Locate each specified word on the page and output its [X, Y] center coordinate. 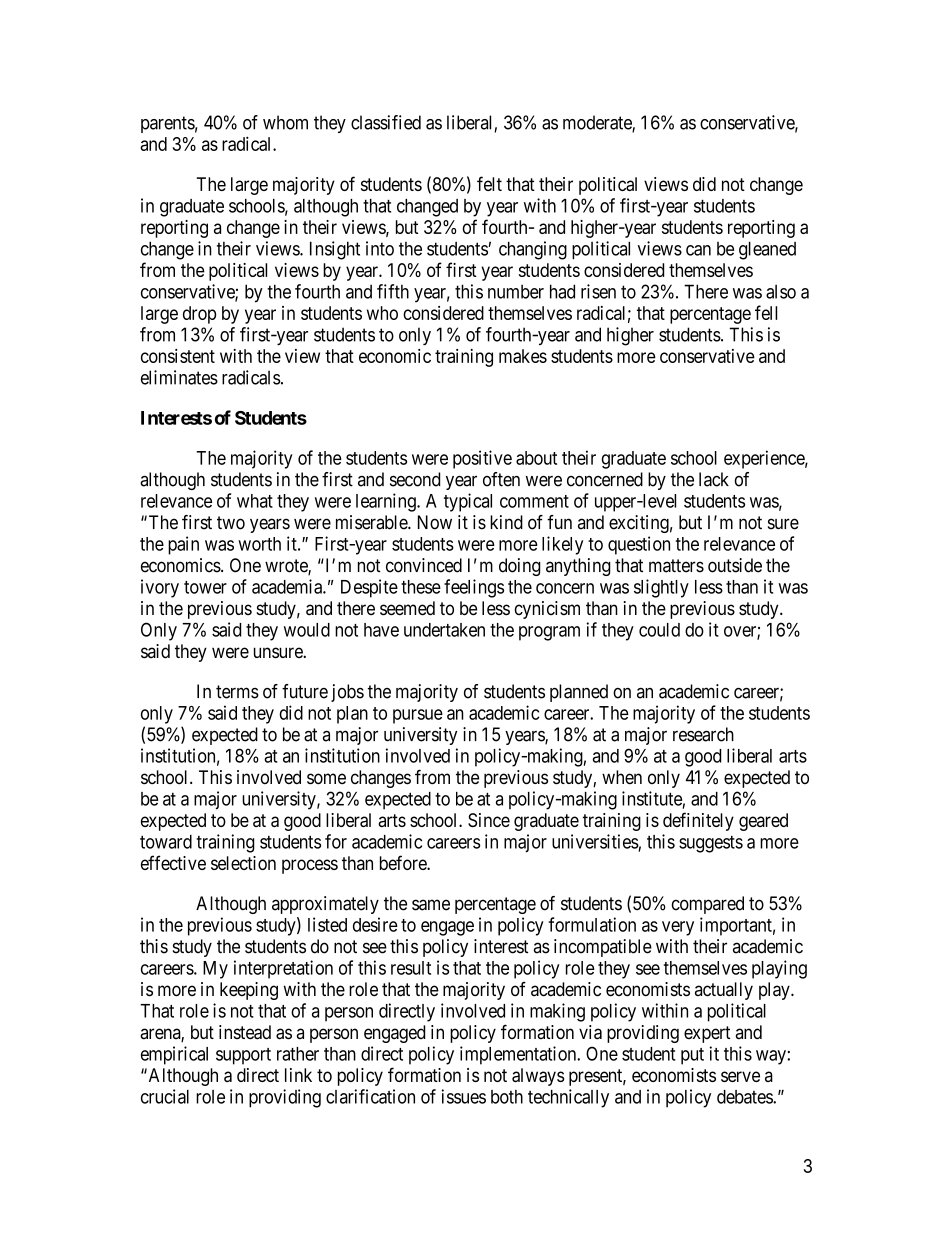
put [692, 1056]
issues [463, 1096]
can [698, 250]
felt [489, 183]
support [243, 1056]
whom [285, 122]
